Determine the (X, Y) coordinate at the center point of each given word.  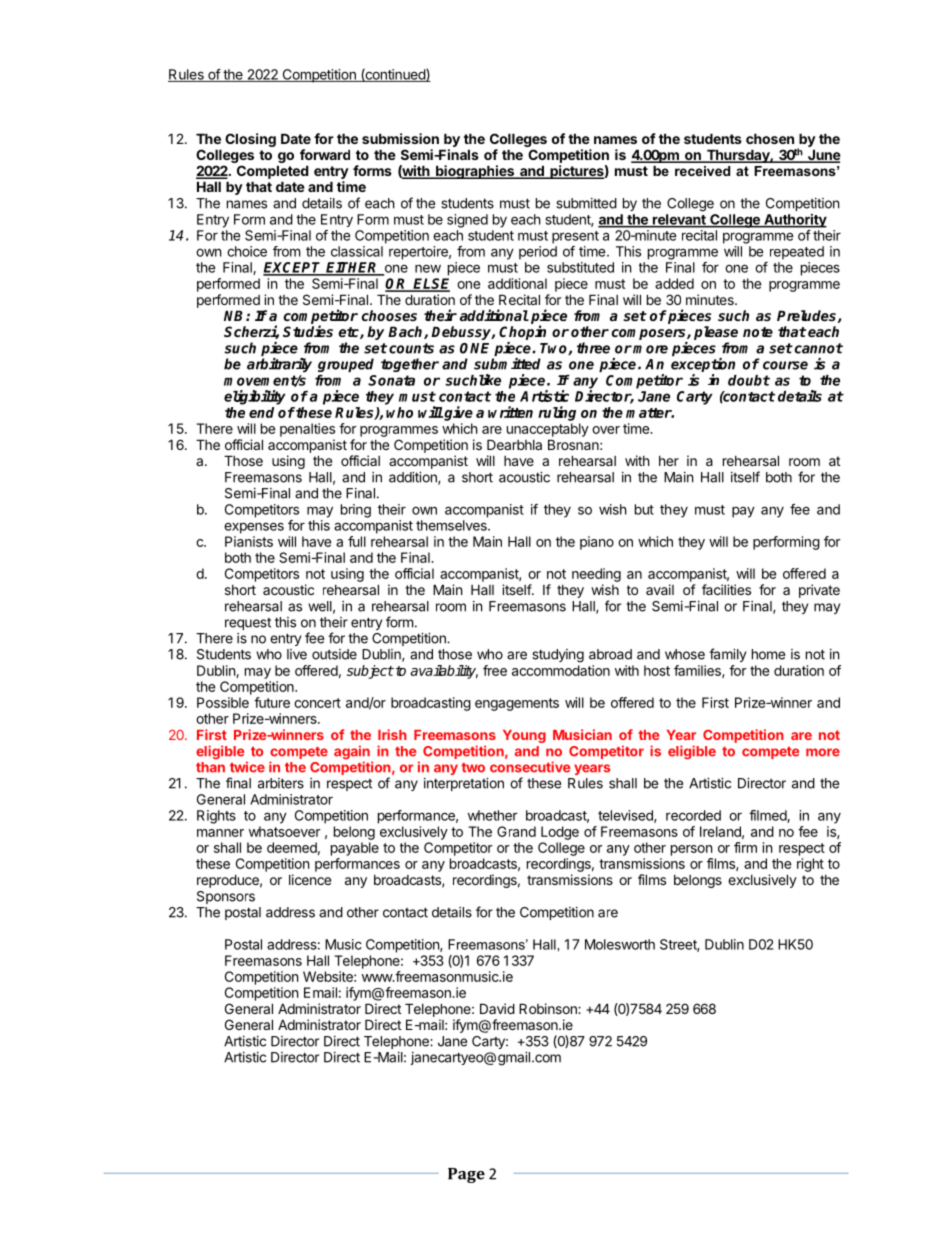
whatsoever (285, 831)
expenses (254, 528)
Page (466, 1175)
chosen (770, 138)
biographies (475, 172)
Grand (516, 831)
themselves (452, 525)
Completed (273, 172)
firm (745, 847)
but (644, 509)
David (497, 1008)
